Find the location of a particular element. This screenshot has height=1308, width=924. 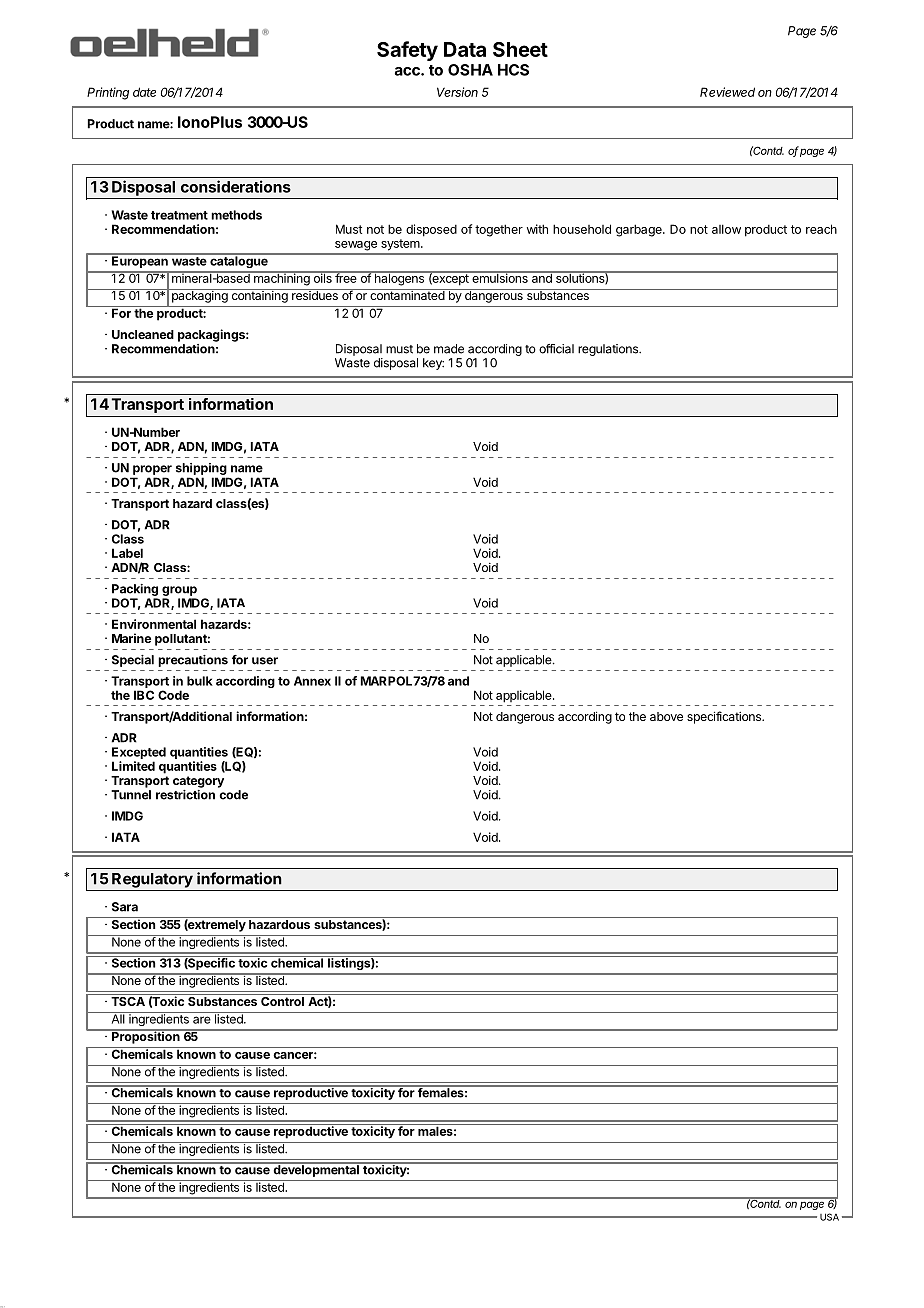

USA is located at coordinates (829, 1217).
